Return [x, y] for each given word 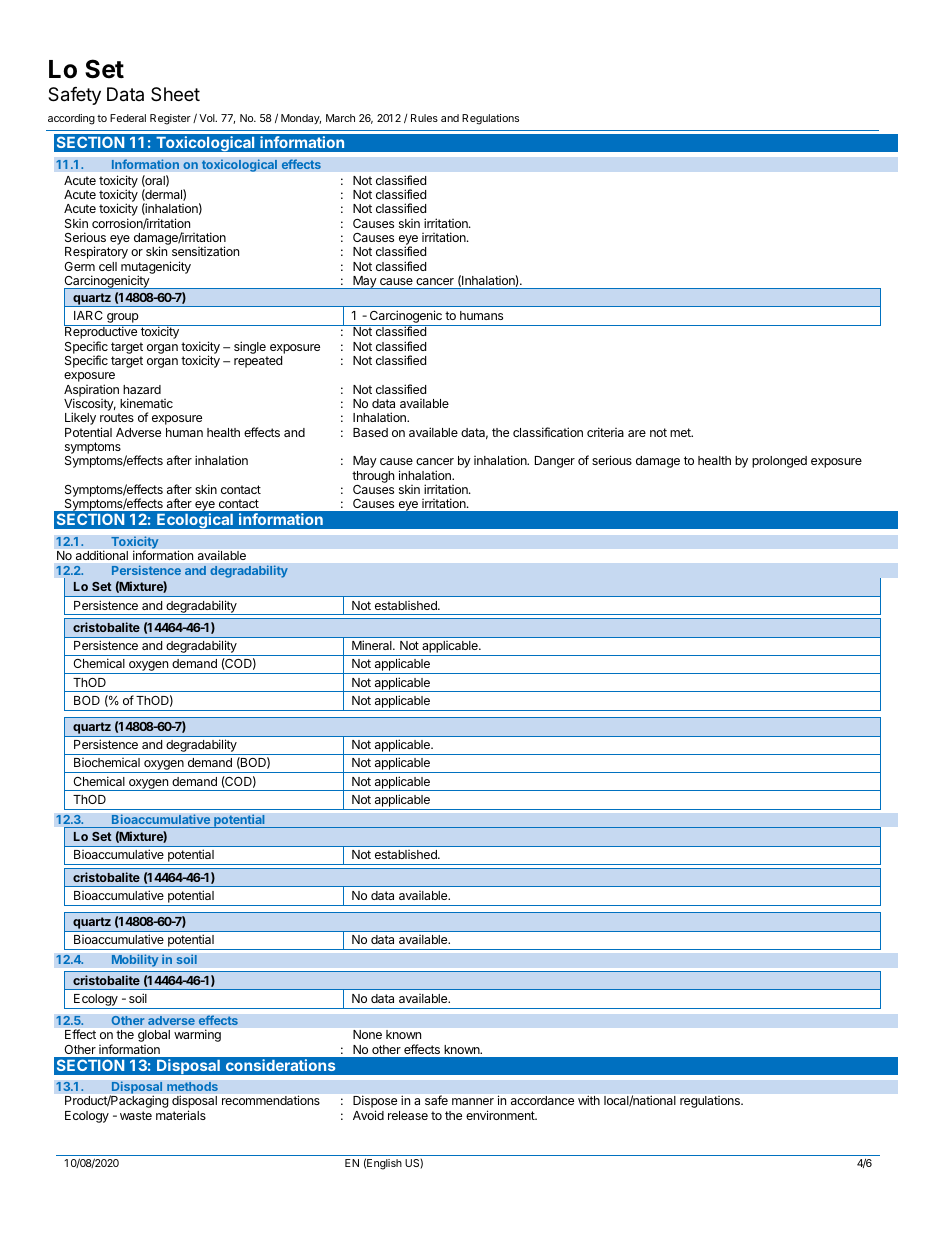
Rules [424, 118]
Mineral [373, 645]
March [340, 118]
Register [170, 119]
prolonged [779, 462]
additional [102, 555]
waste [136, 1115]
